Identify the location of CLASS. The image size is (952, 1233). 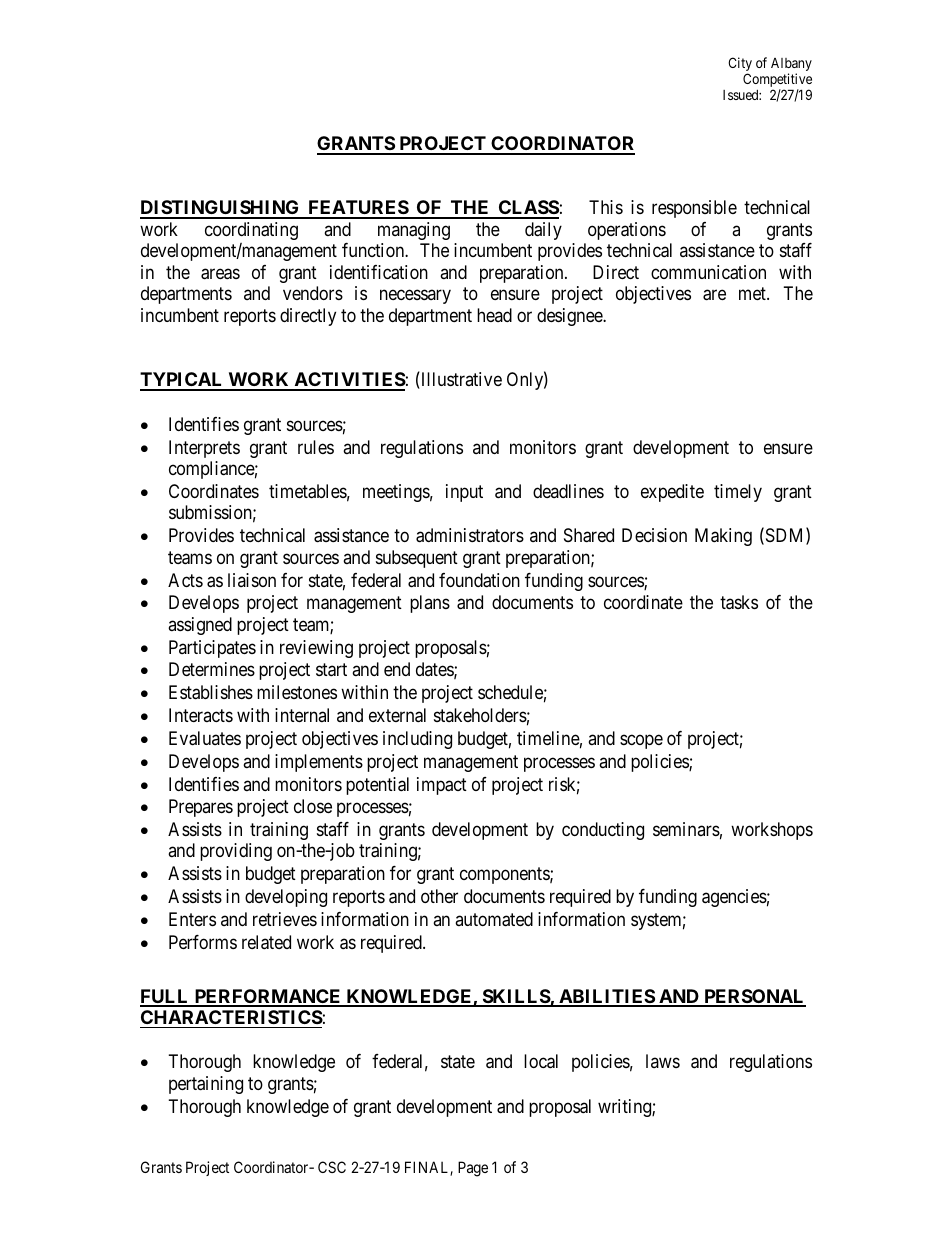
(527, 209).
